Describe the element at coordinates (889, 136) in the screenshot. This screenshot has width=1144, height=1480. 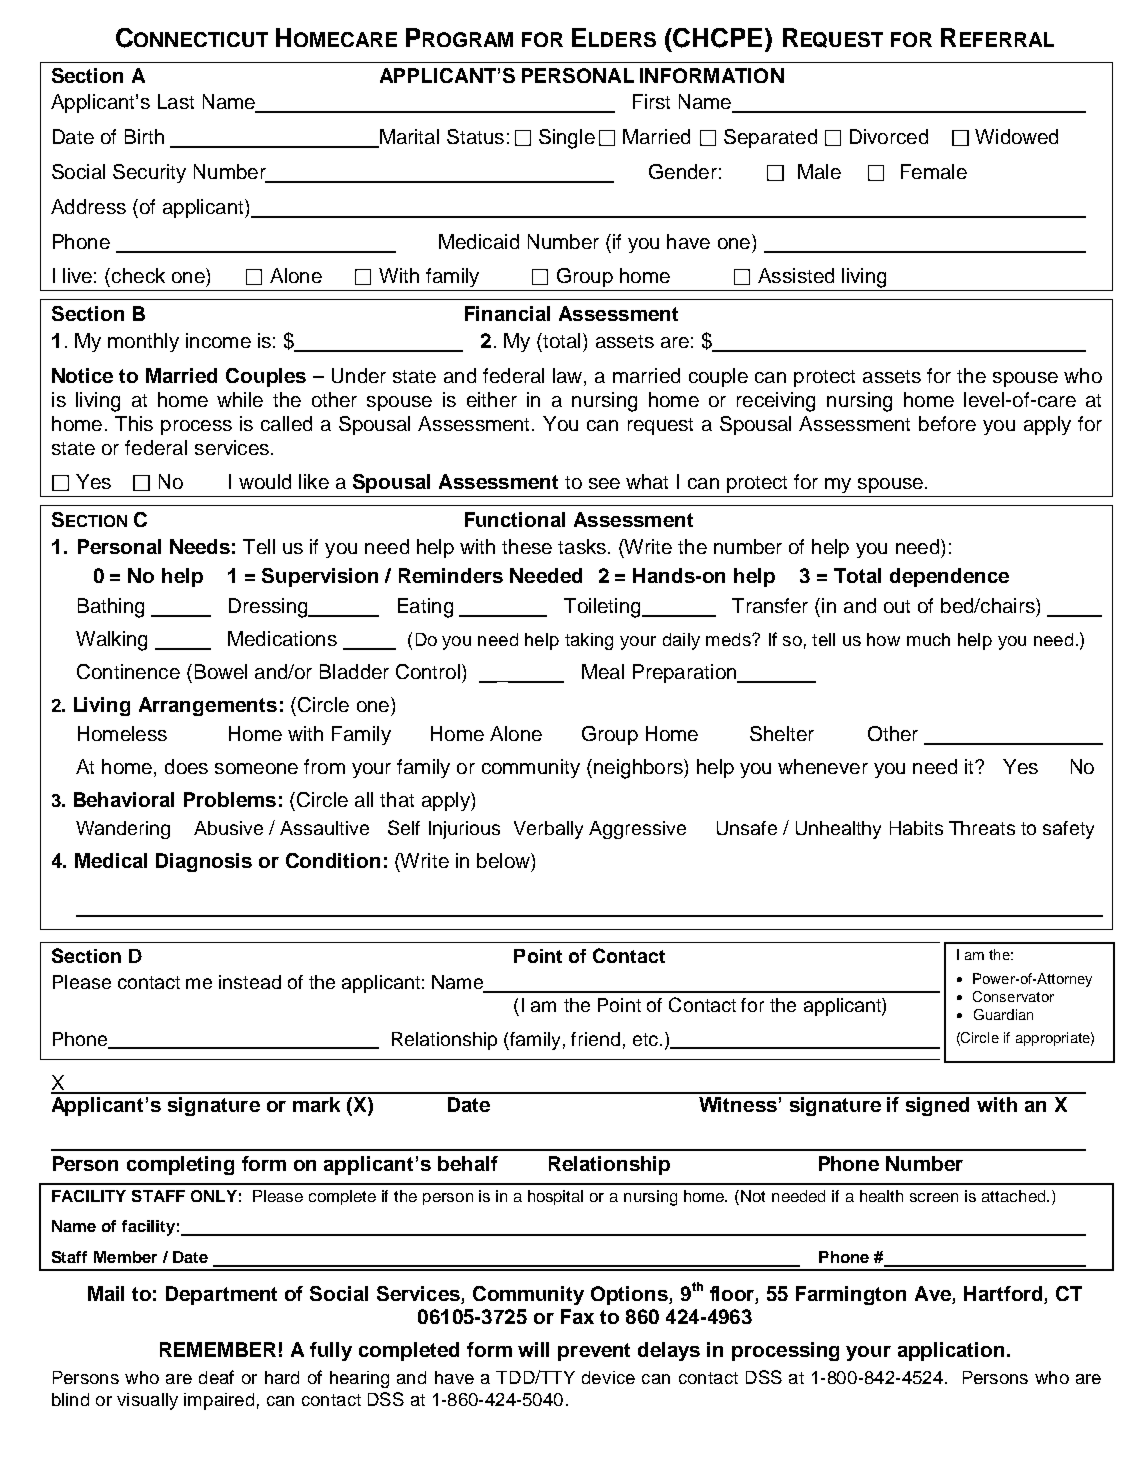
I see `Divorced` at that location.
